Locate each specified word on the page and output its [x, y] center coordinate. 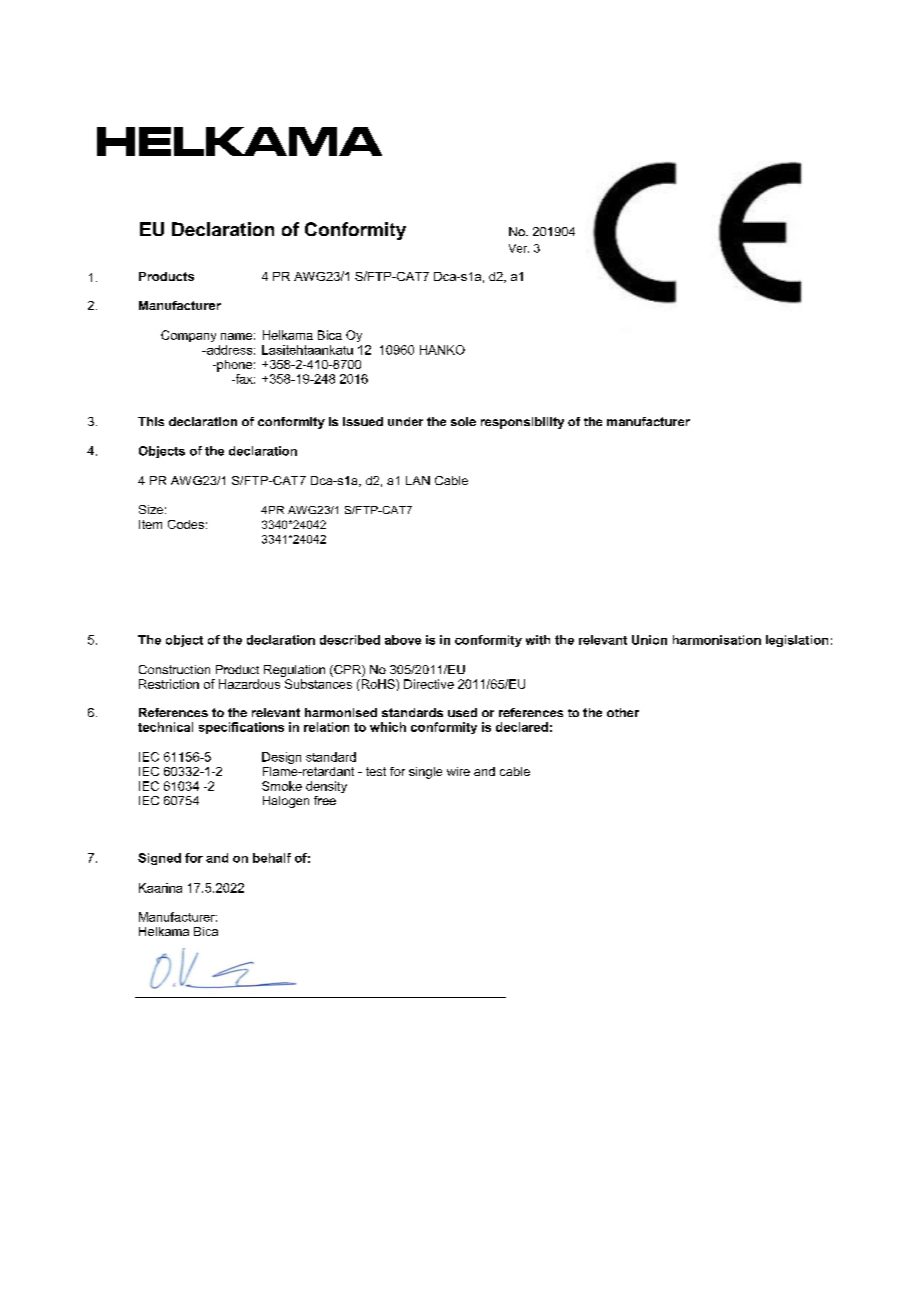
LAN [418, 480]
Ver [519, 248]
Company [188, 336]
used [462, 712]
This [151, 421]
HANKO [442, 350]
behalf [272, 858]
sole [463, 421]
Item [150, 524]
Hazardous [249, 684]
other [623, 712]
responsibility [522, 423]
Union [649, 640]
